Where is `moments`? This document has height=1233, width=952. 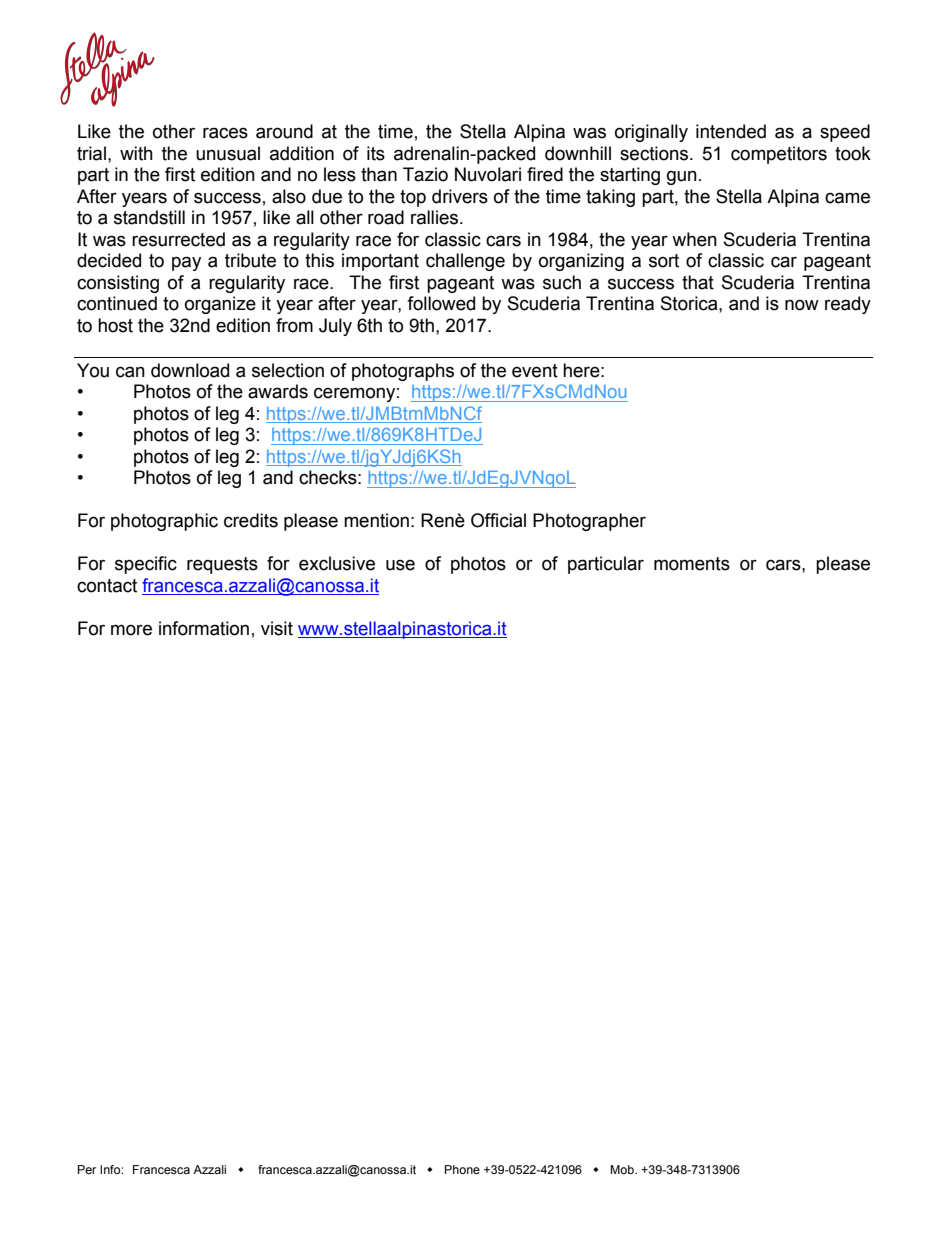 moments is located at coordinates (692, 564).
